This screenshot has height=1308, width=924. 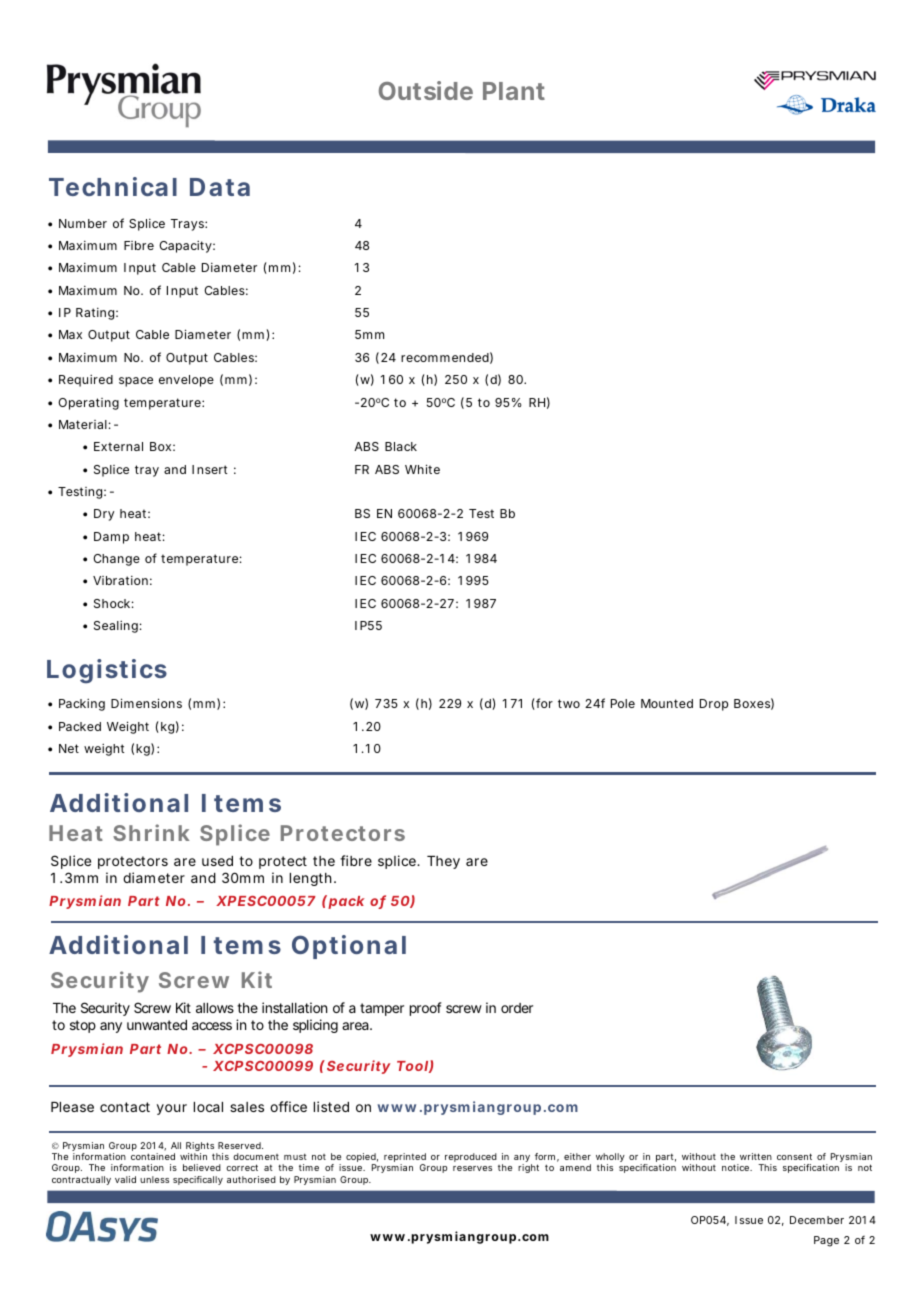 I want to click on Boxes, so click(x=754, y=704).
